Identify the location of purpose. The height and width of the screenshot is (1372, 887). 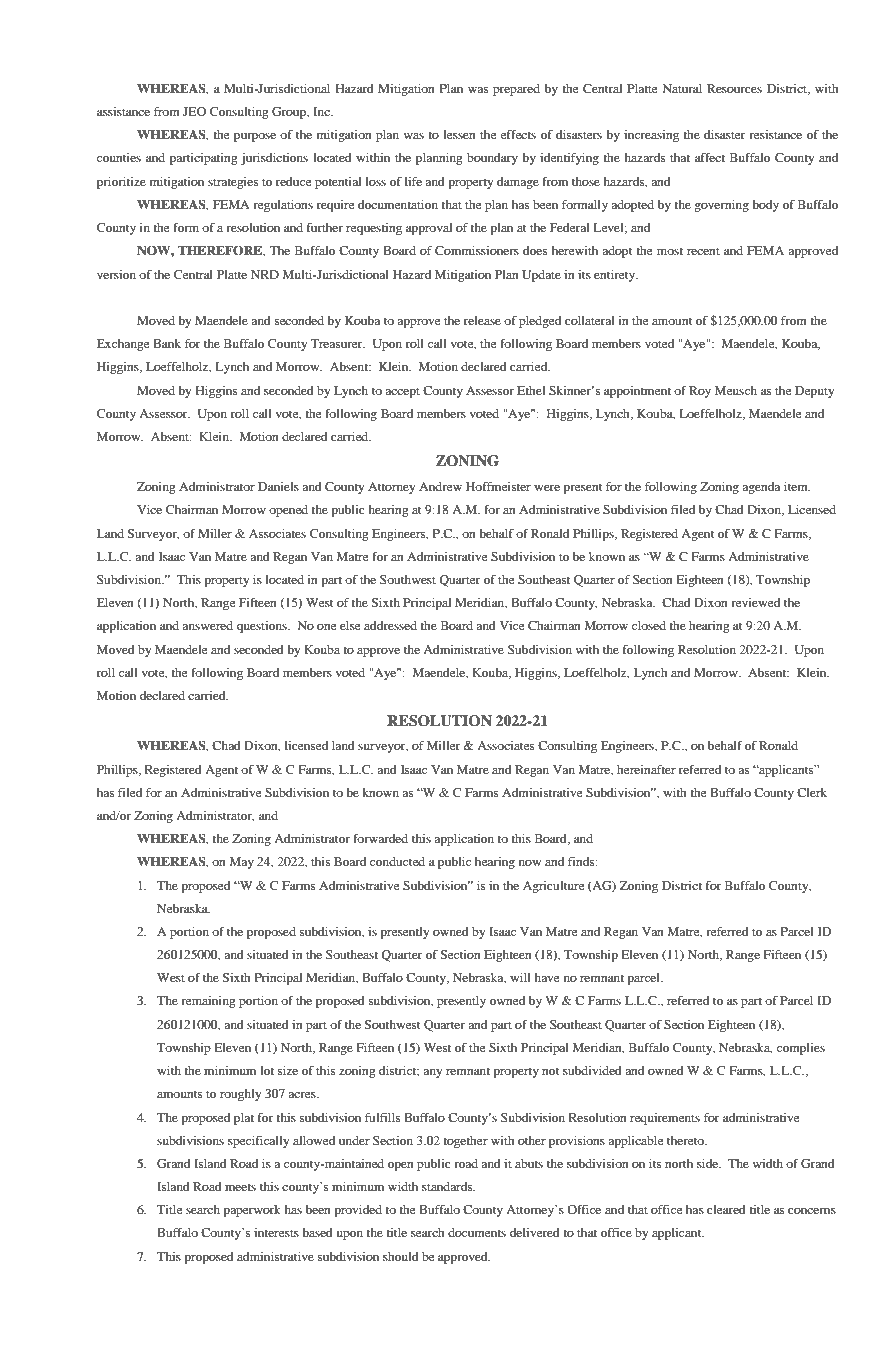
(255, 137).
